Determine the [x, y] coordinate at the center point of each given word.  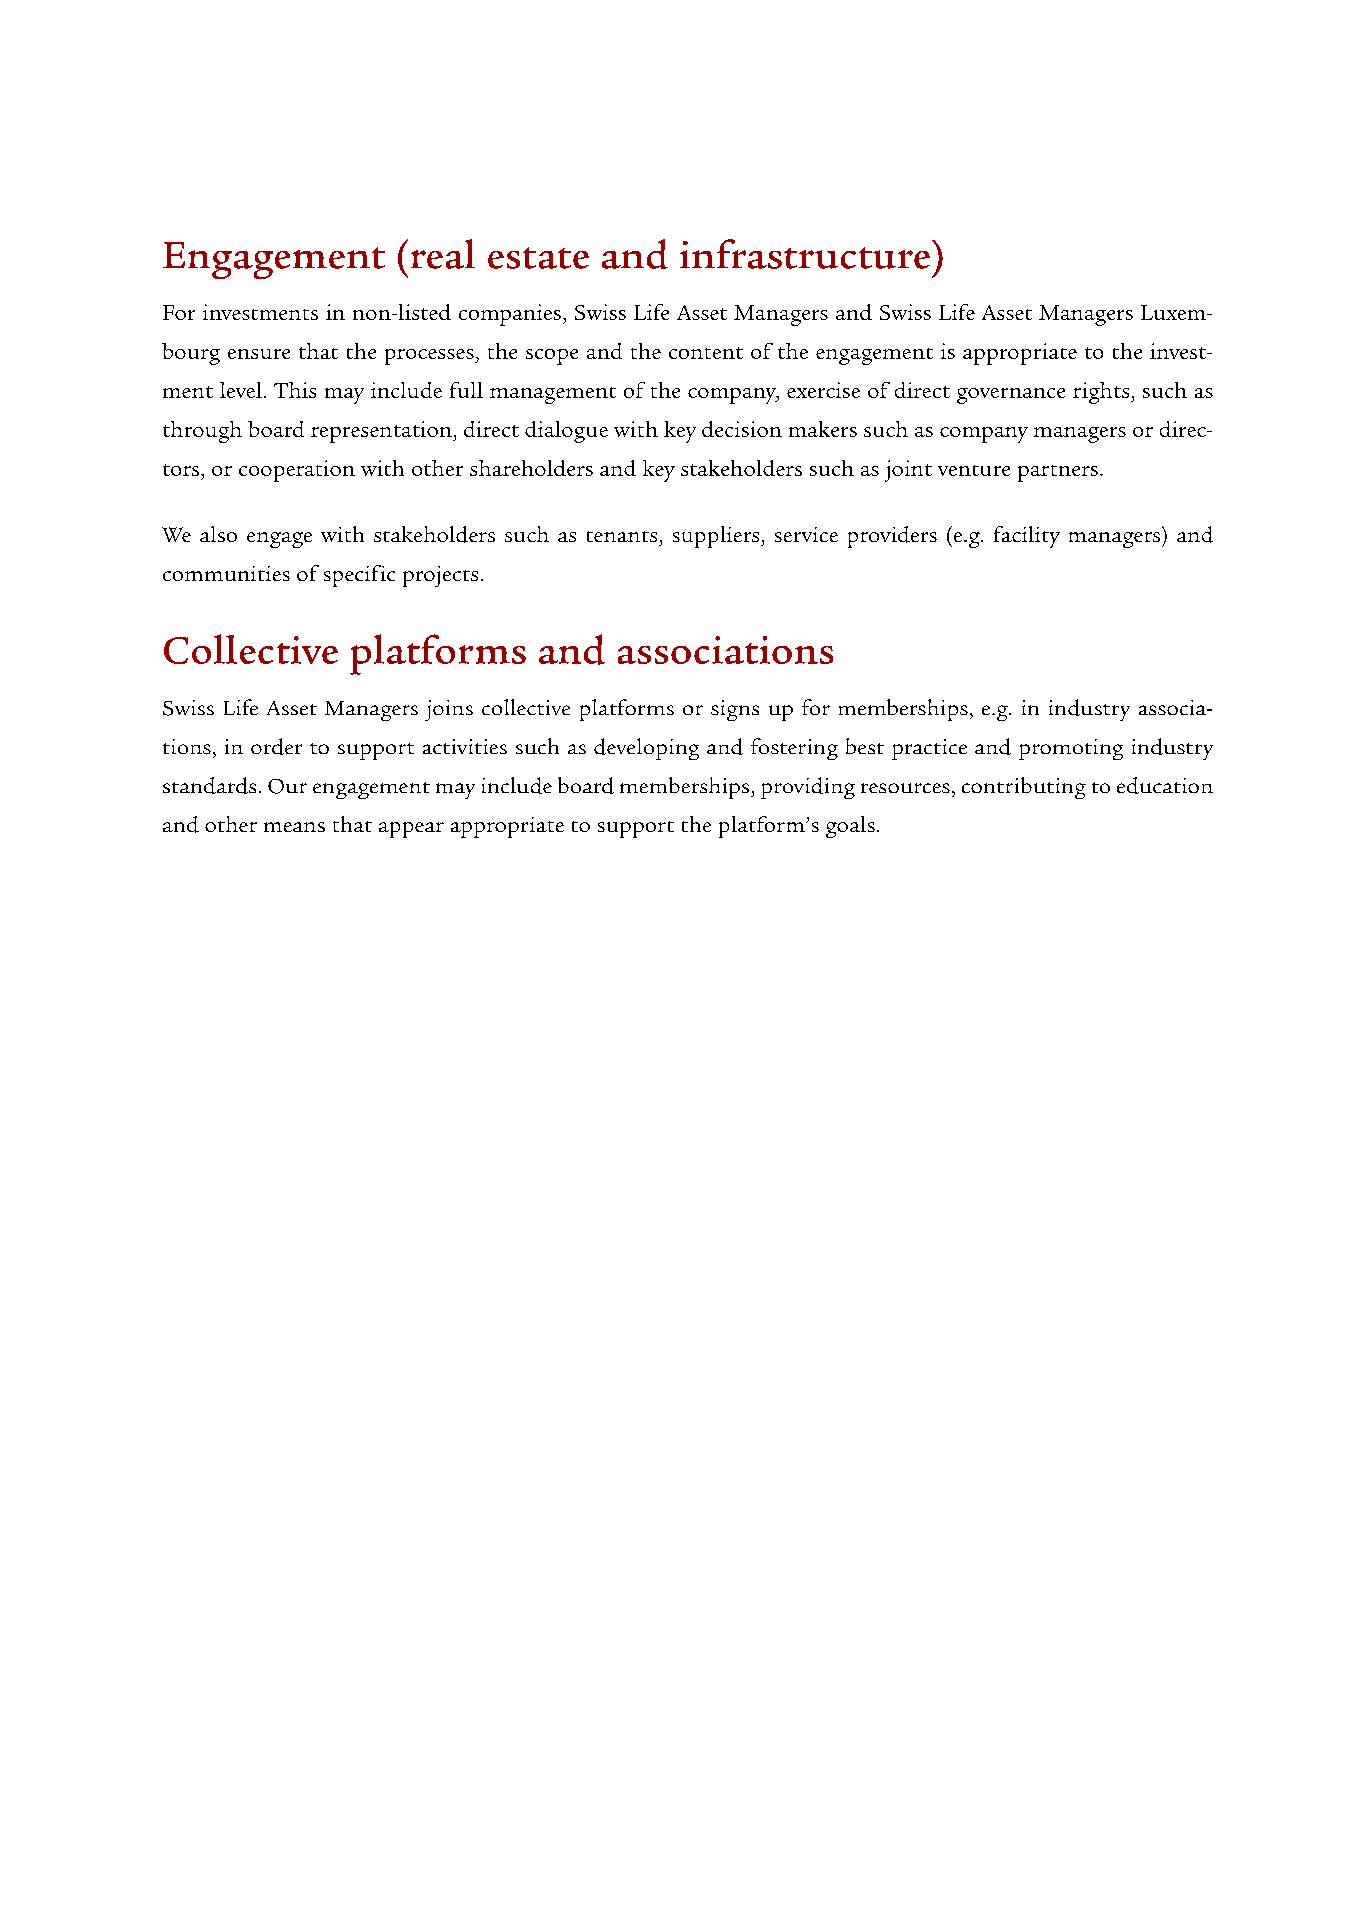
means [294, 827]
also [218, 534]
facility [1027, 537]
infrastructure [806, 254]
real [443, 254]
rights [1102, 393]
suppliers [717, 537]
